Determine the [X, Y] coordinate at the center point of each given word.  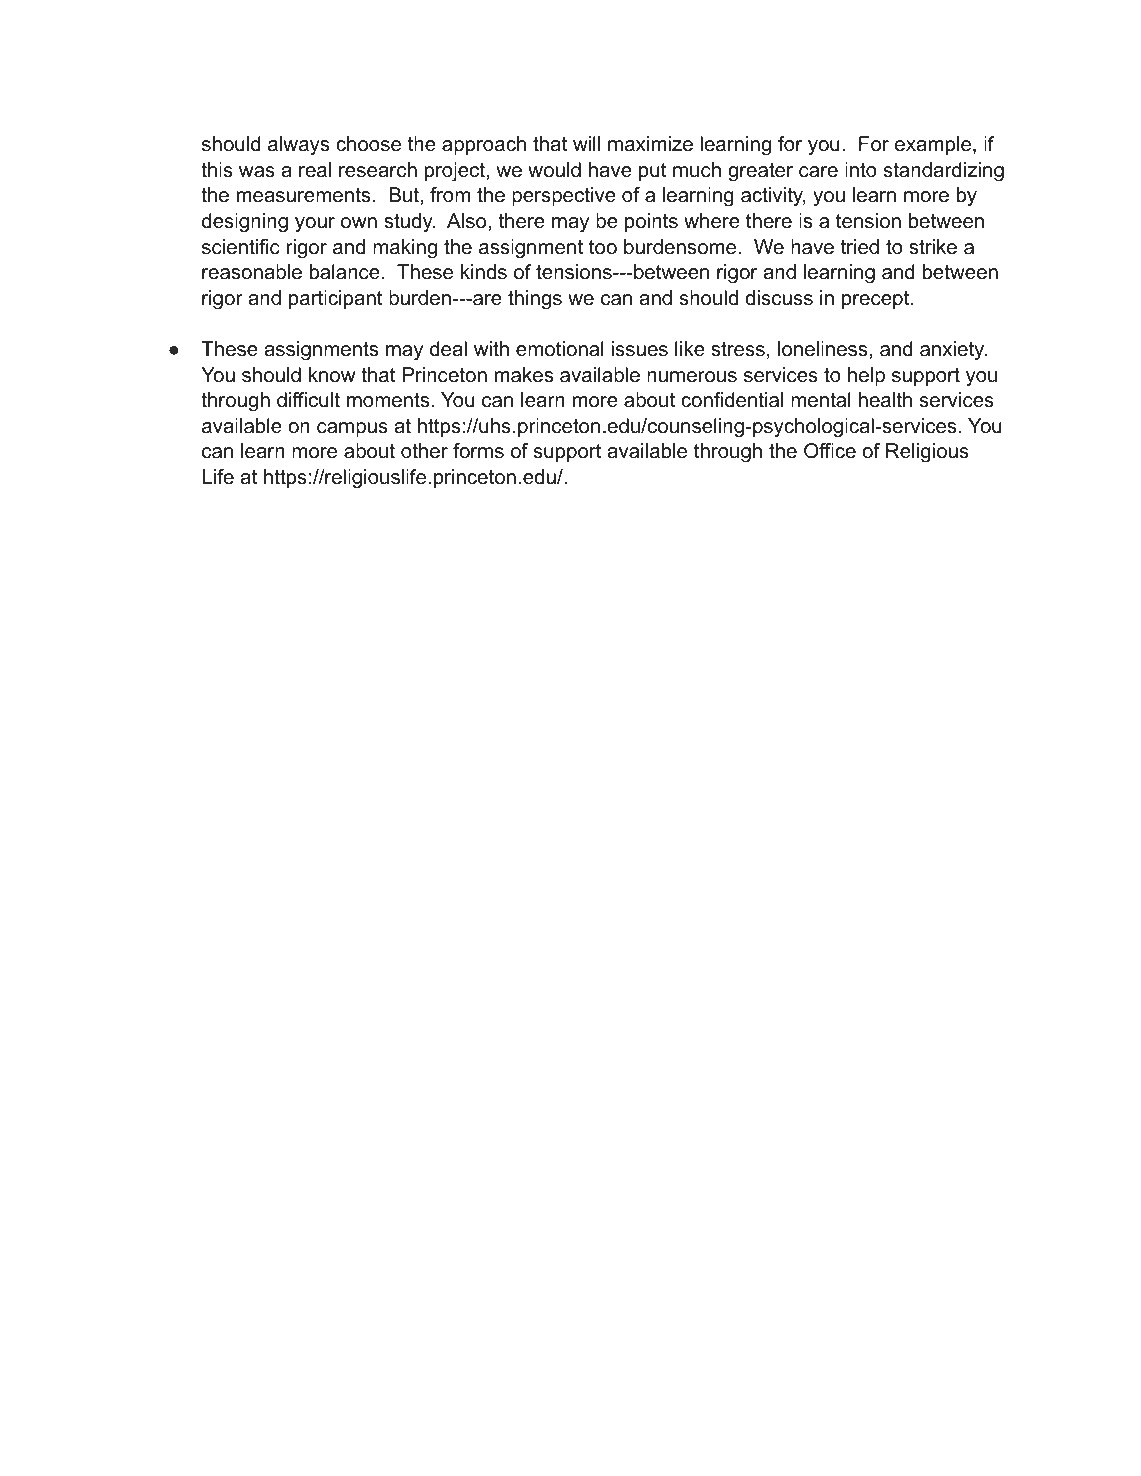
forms [478, 451]
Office [830, 451]
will [586, 143]
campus [352, 429]
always [298, 146]
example [934, 145]
